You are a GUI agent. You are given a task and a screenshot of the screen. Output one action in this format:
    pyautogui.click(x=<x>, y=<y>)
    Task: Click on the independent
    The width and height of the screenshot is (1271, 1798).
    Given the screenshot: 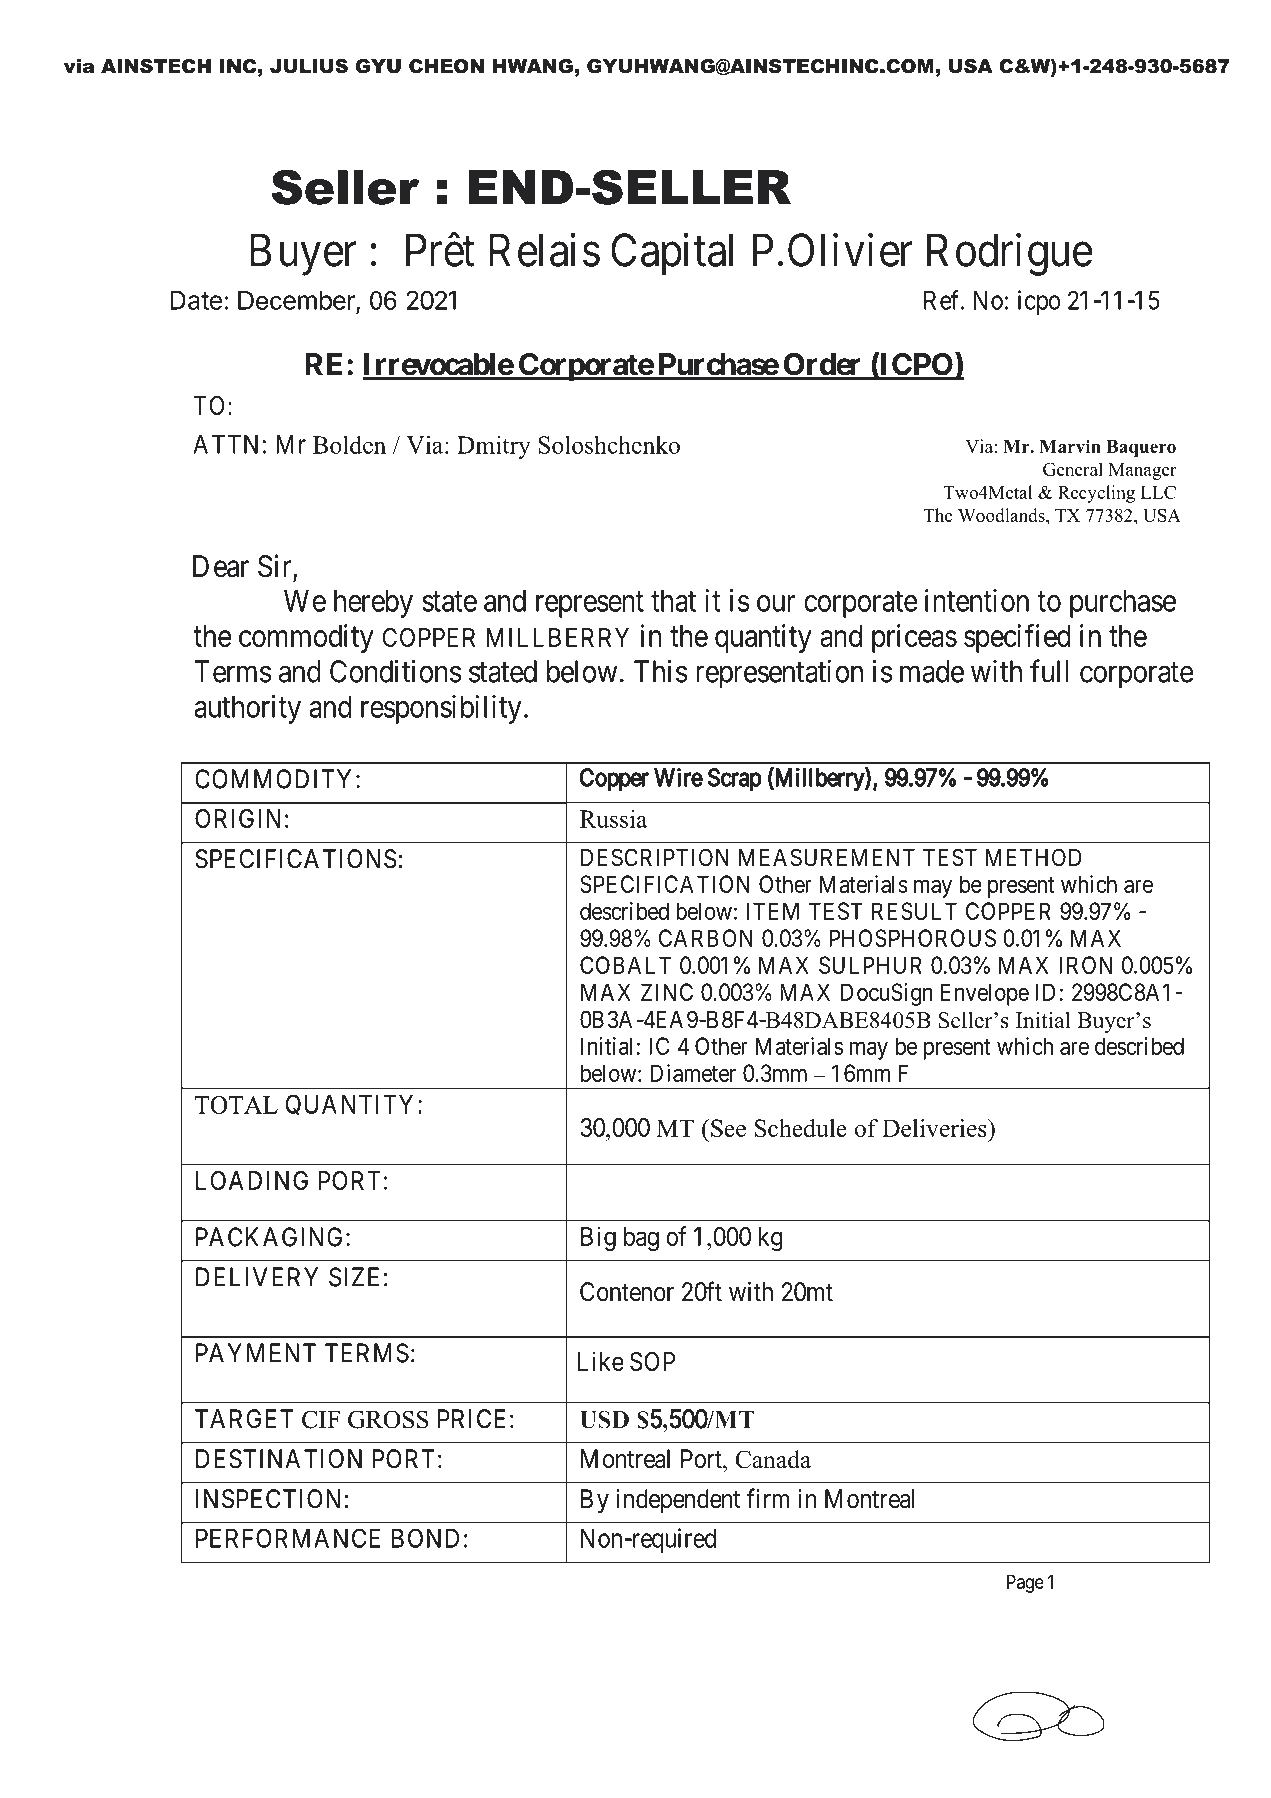 What is the action you would take?
    pyautogui.click(x=678, y=1501)
